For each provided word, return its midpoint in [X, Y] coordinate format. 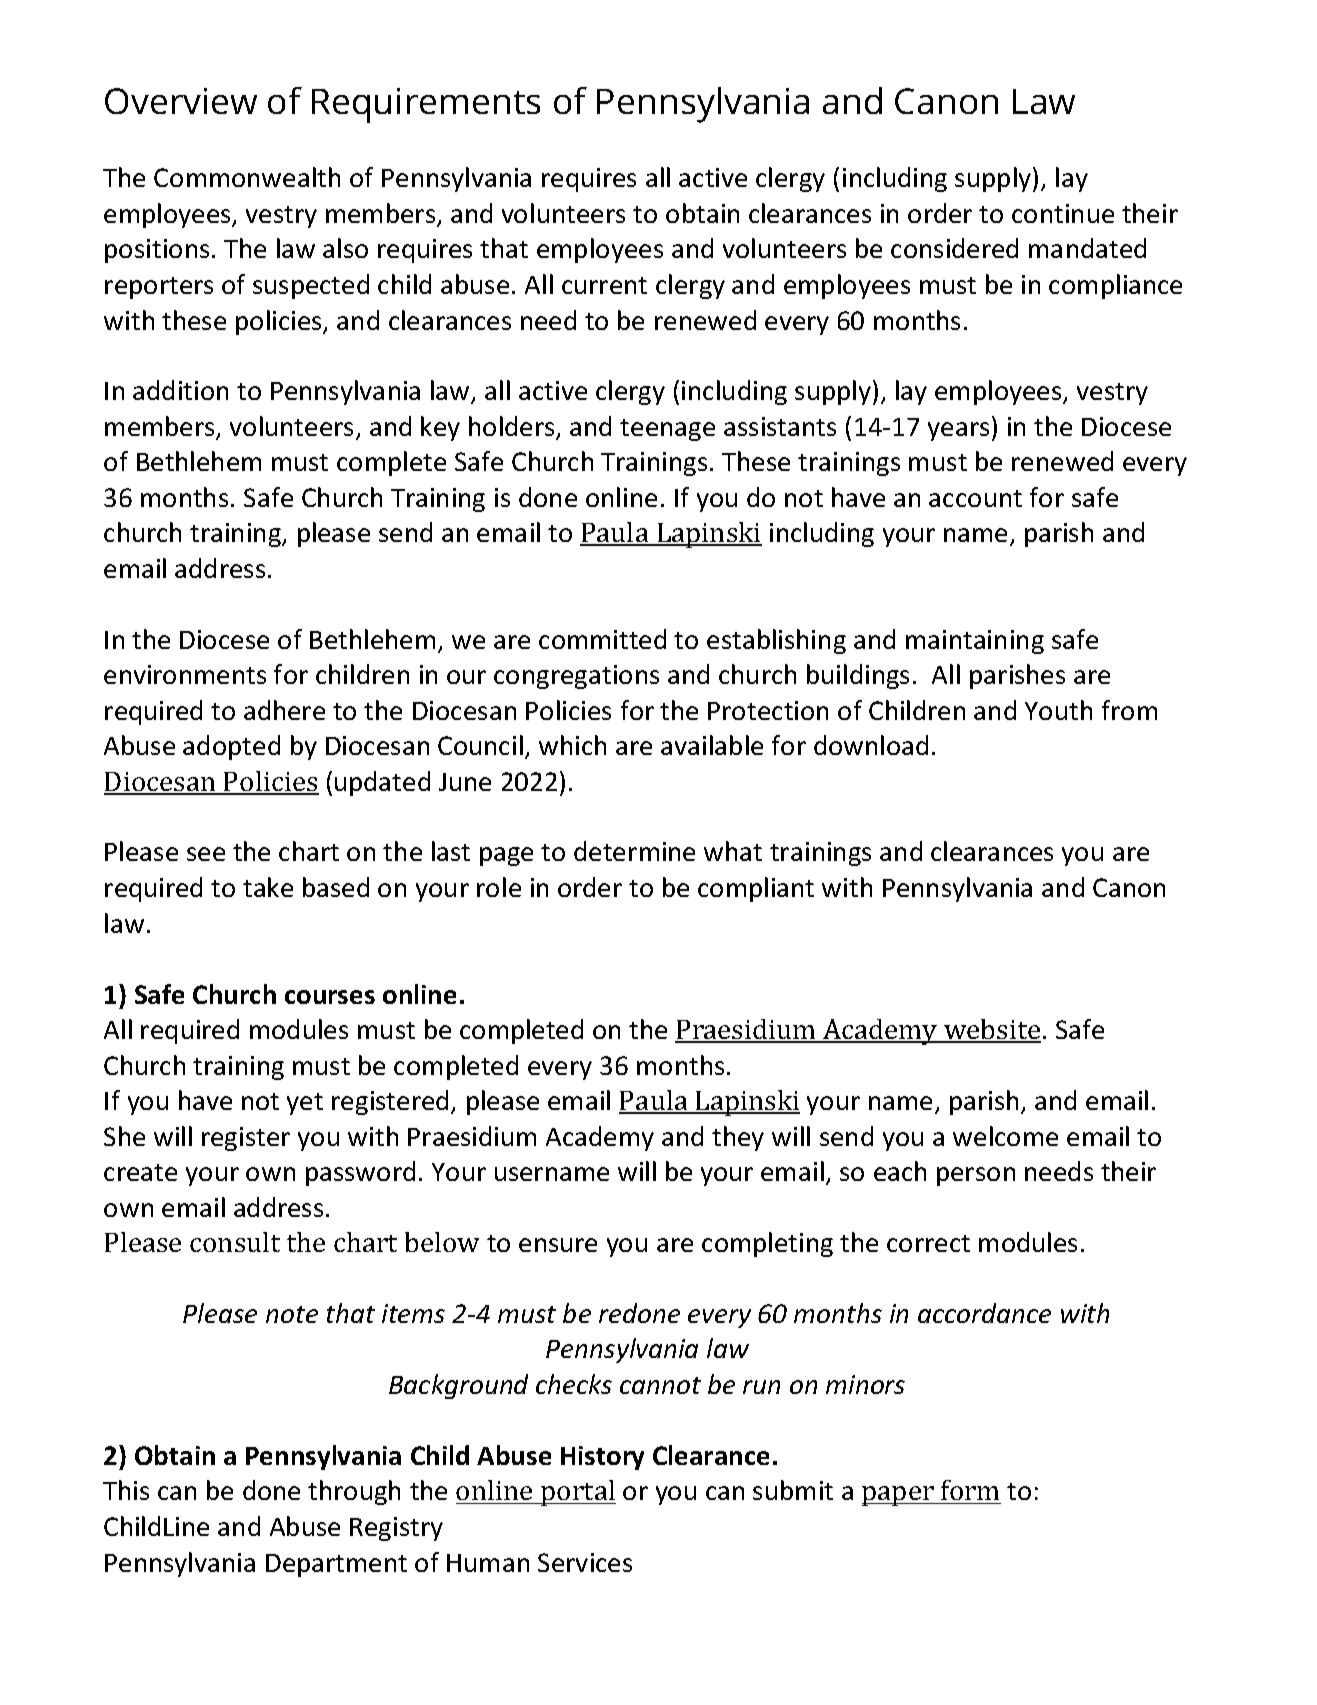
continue [1063, 213]
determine [634, 851]
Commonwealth [247, 177]
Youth [1058, 710]
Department [336, 1565]
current [604, 285]
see [206, 854]
